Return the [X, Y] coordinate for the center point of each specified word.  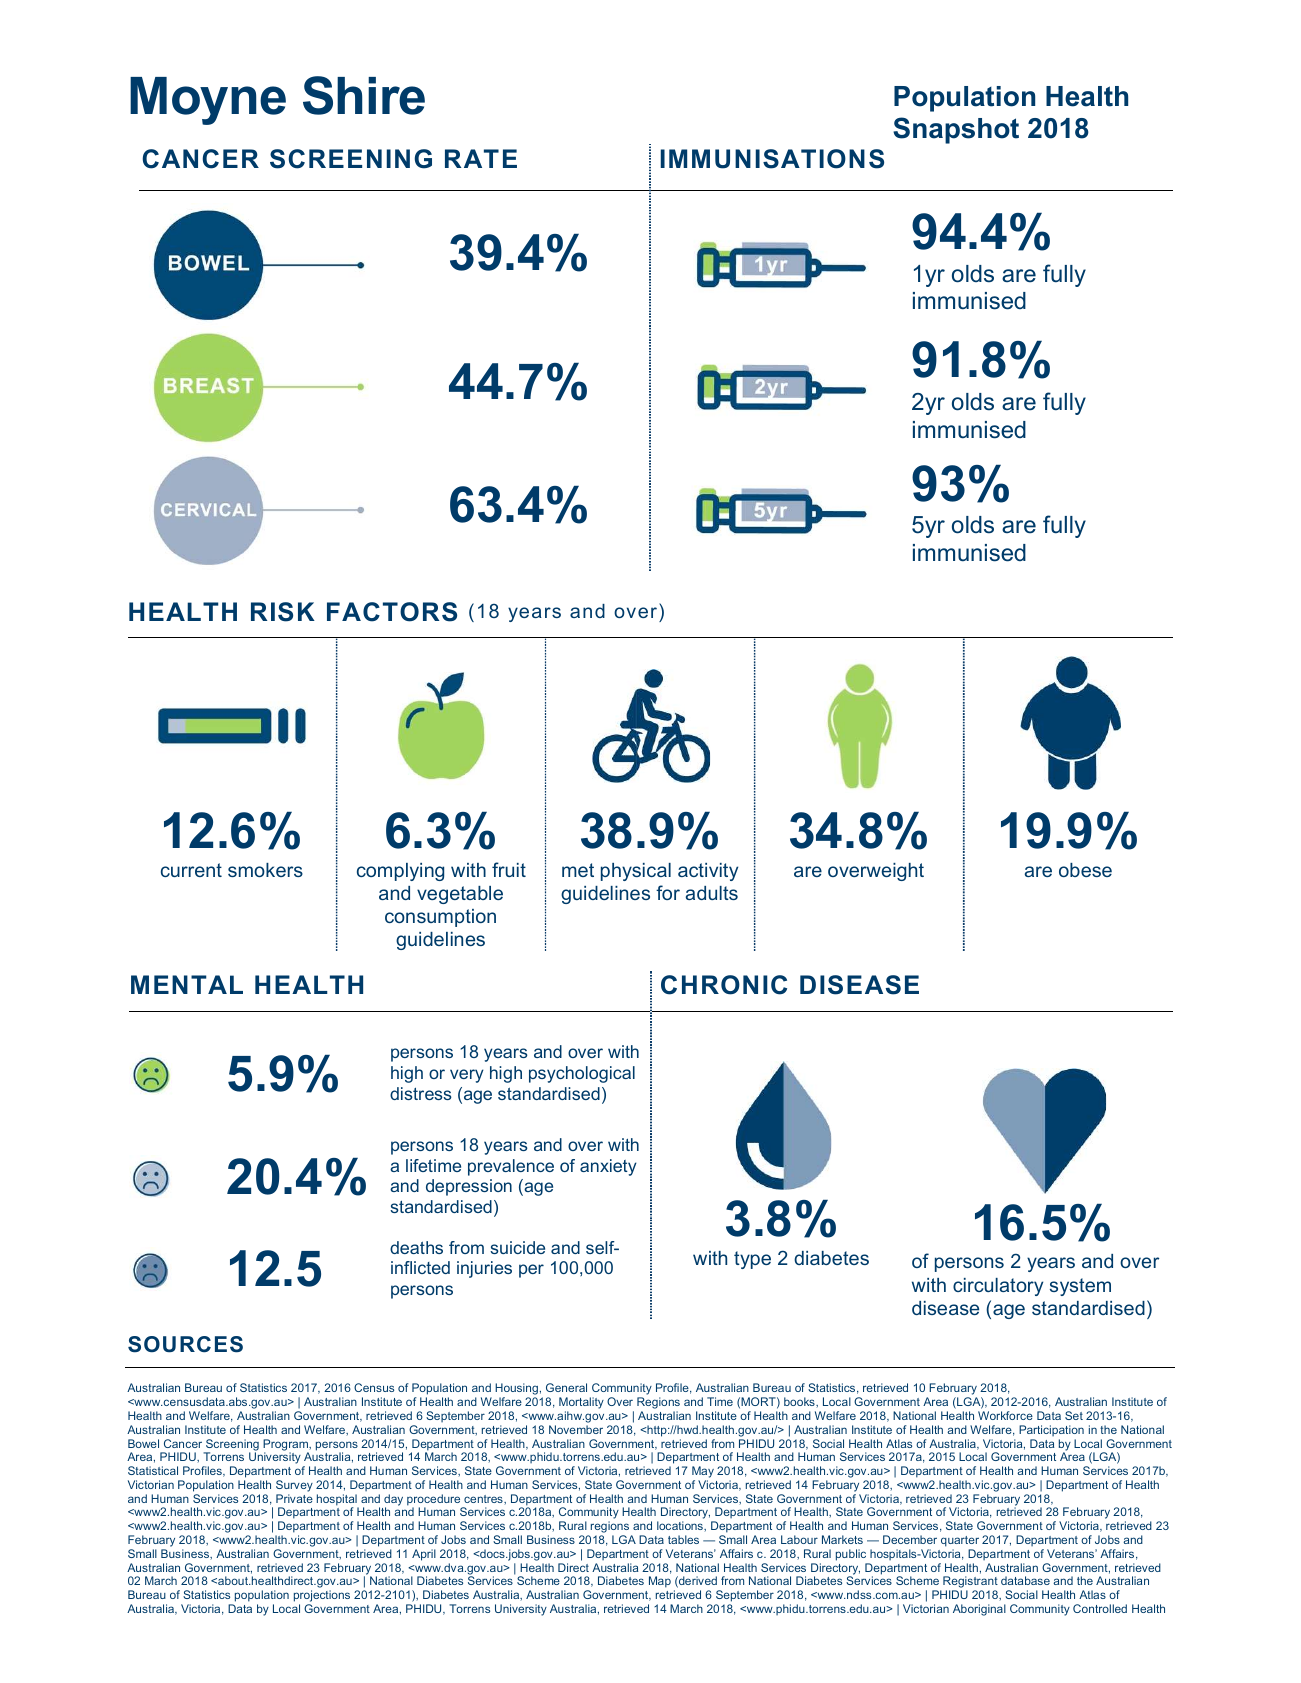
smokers [265, 870]
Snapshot [956, 130]
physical [636, 872]
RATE [481, 158]
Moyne [208, 101]
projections [322, 1597]
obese [1085, 870]
